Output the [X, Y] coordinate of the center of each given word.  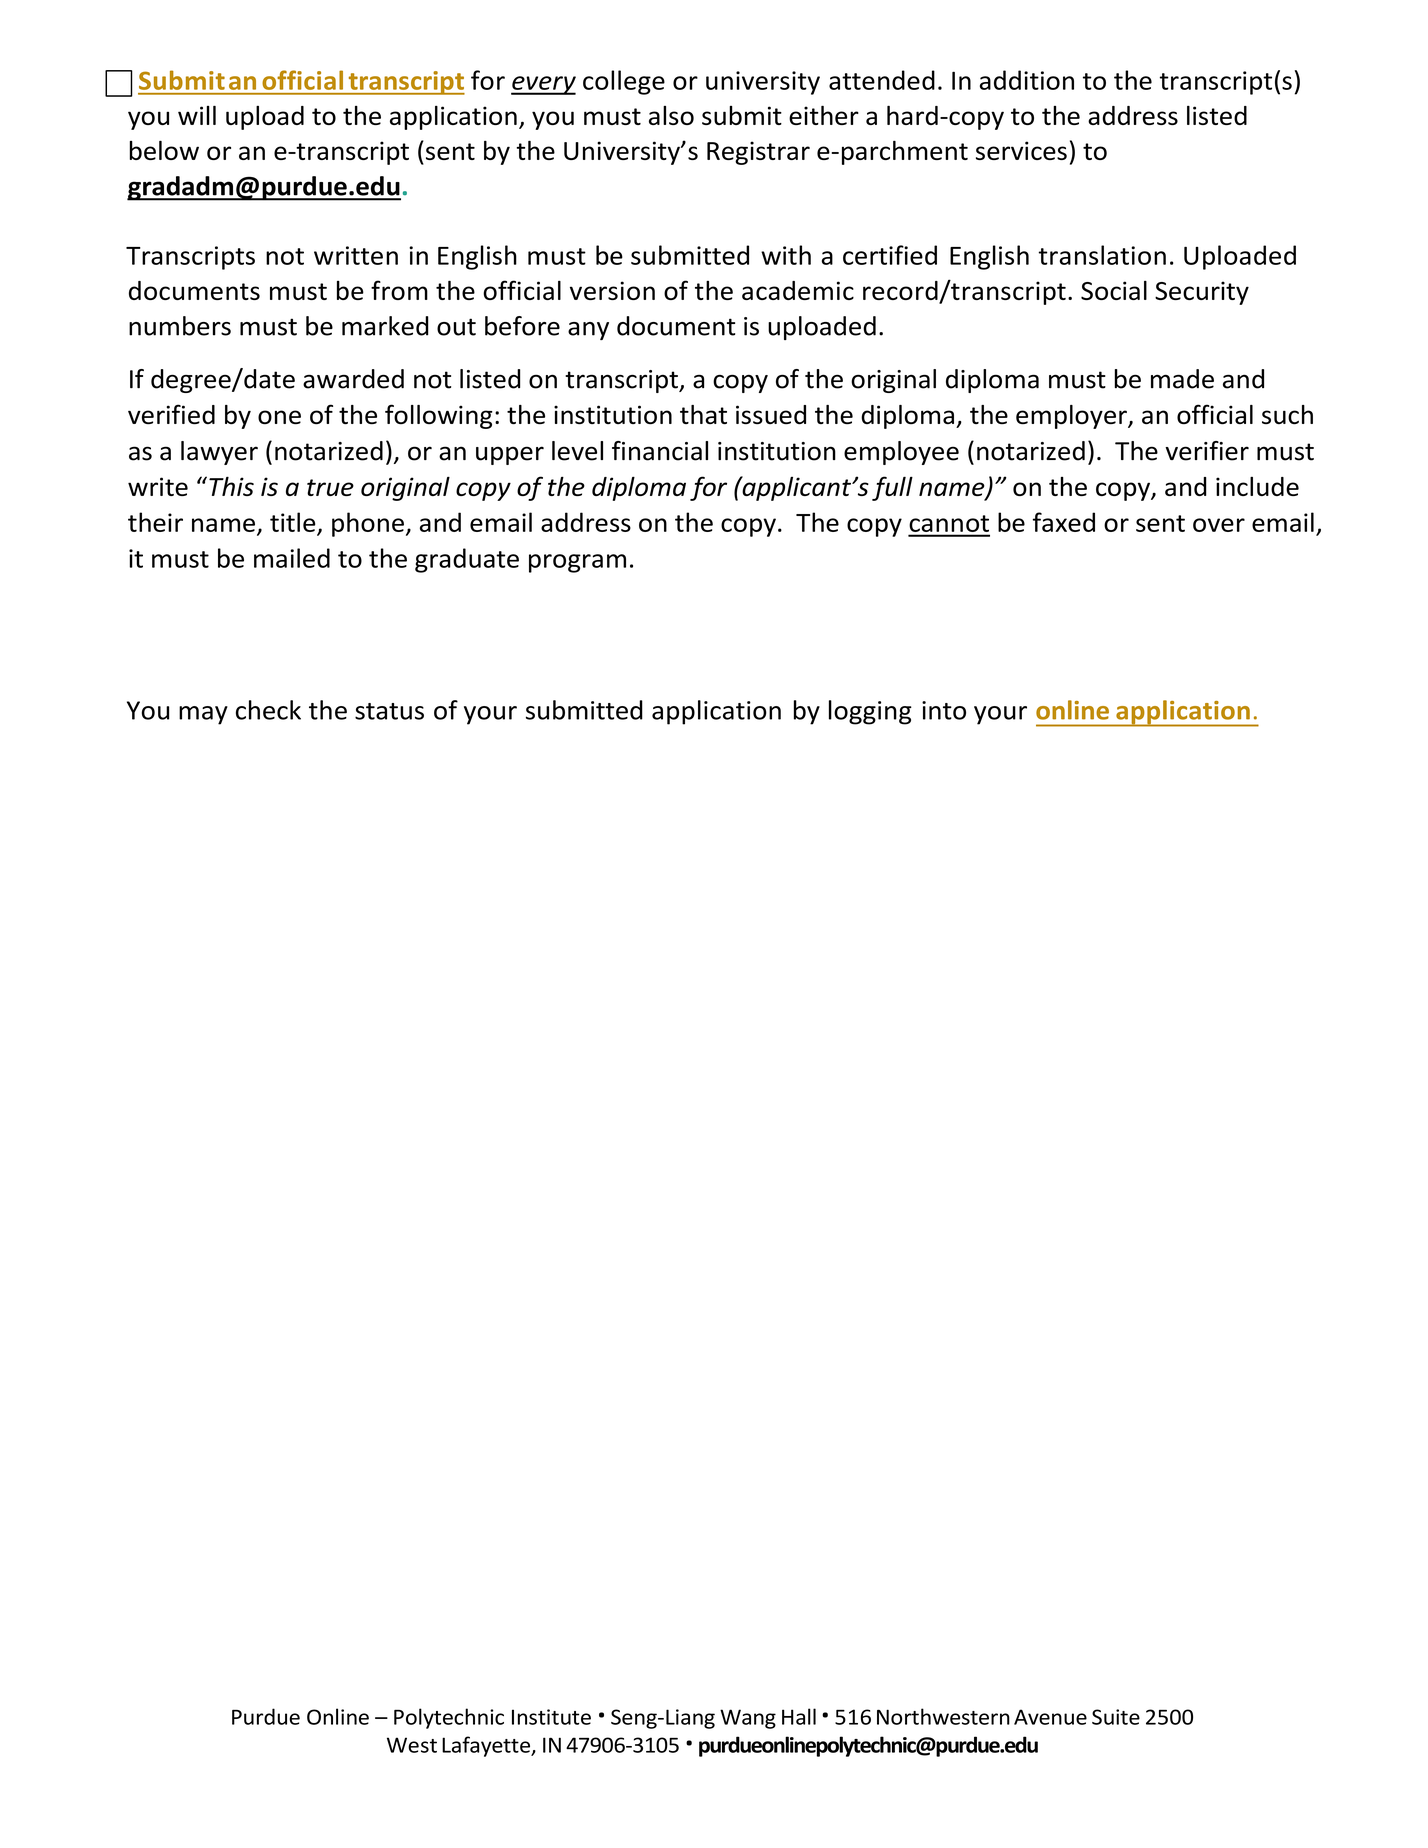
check [268, 710]
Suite [1116, 1717]
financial [660, 451]
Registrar [758, 153]
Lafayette [487, 1746]
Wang [748, 1719]
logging [870, 712]
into [944, 710]
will [197, 115]
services [1021, 150]
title [293, 522]
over [1219, 525]
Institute [551, 1717]
